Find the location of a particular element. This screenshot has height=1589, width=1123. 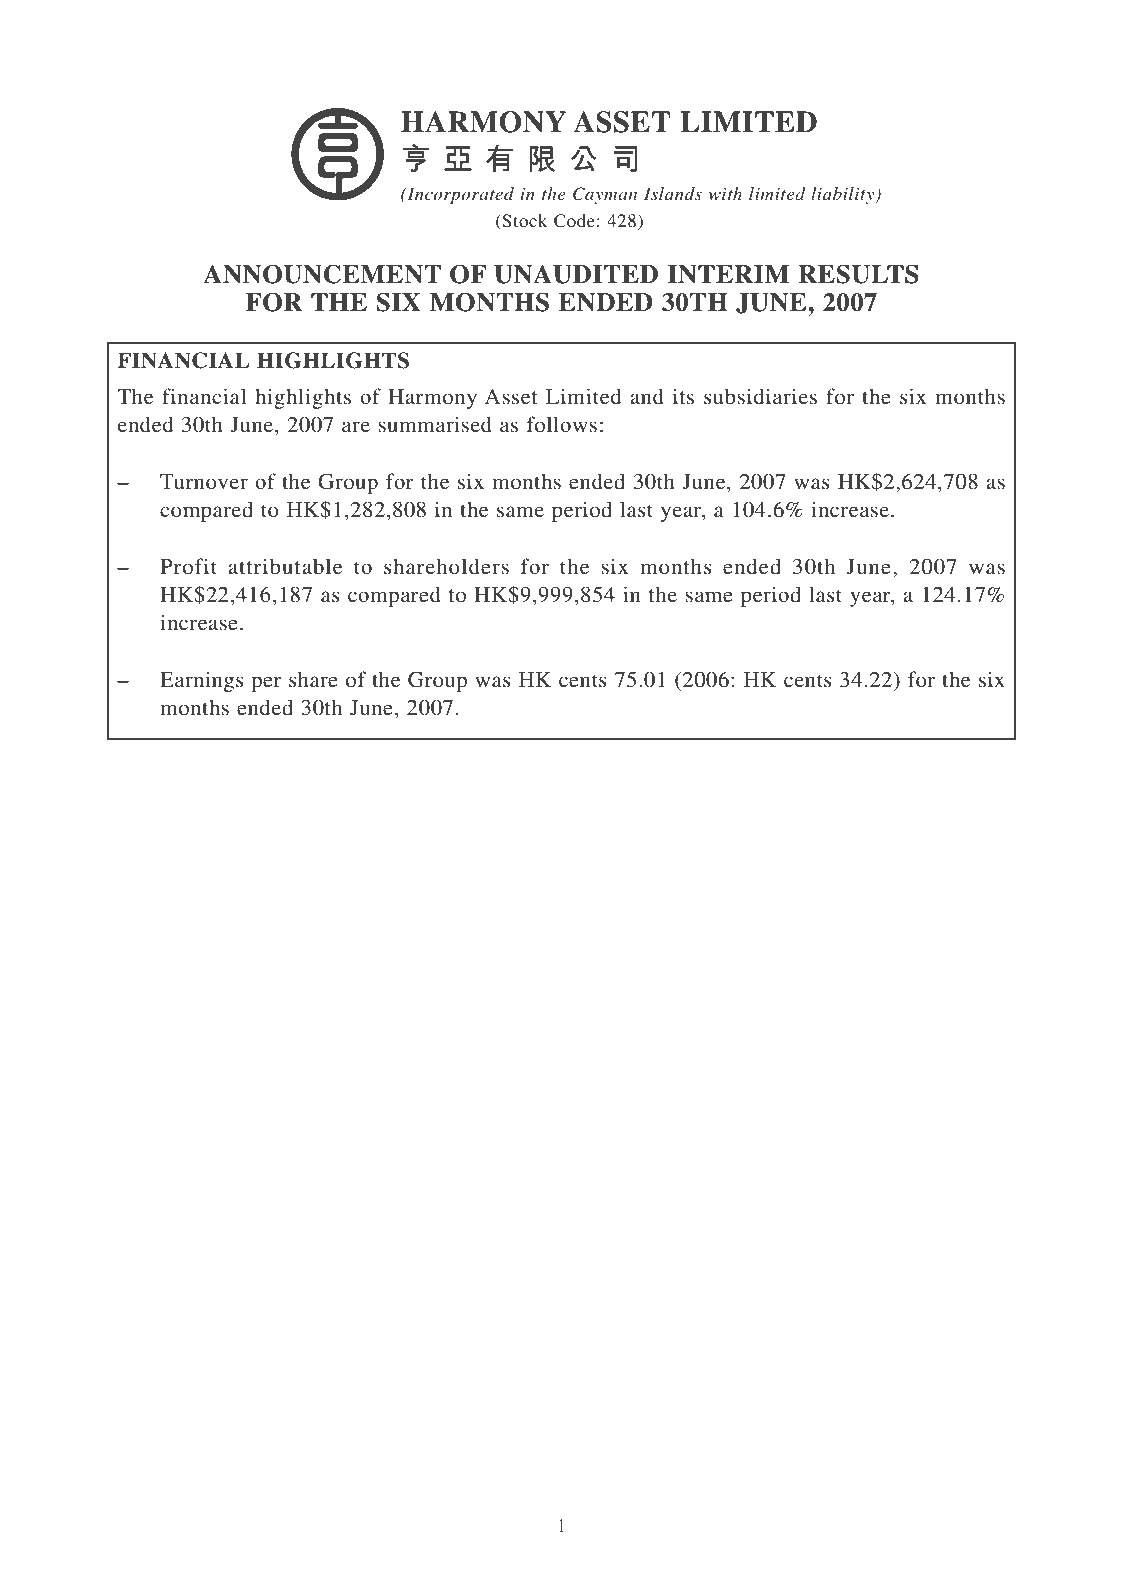

attributable is located at coordinates (285, 566).
